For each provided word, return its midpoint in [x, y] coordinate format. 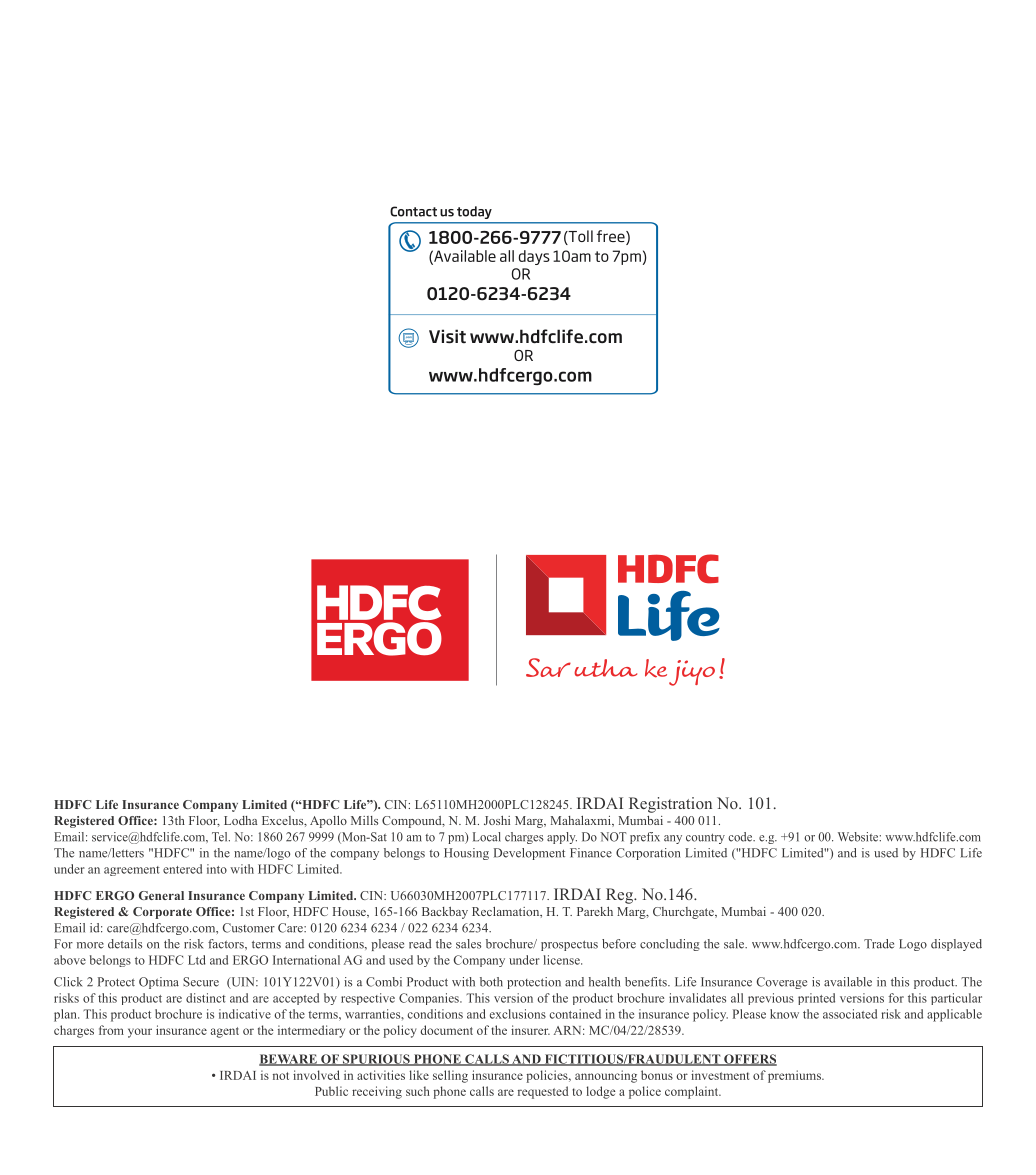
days [534, 257]
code [741, 837]
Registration [670, 805]
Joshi [497, 820]
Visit [447, 336]
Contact [413, 211]
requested [543, 1092]
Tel [221, 837]
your [140, 1033]
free [612, 237]
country [705, 838]
